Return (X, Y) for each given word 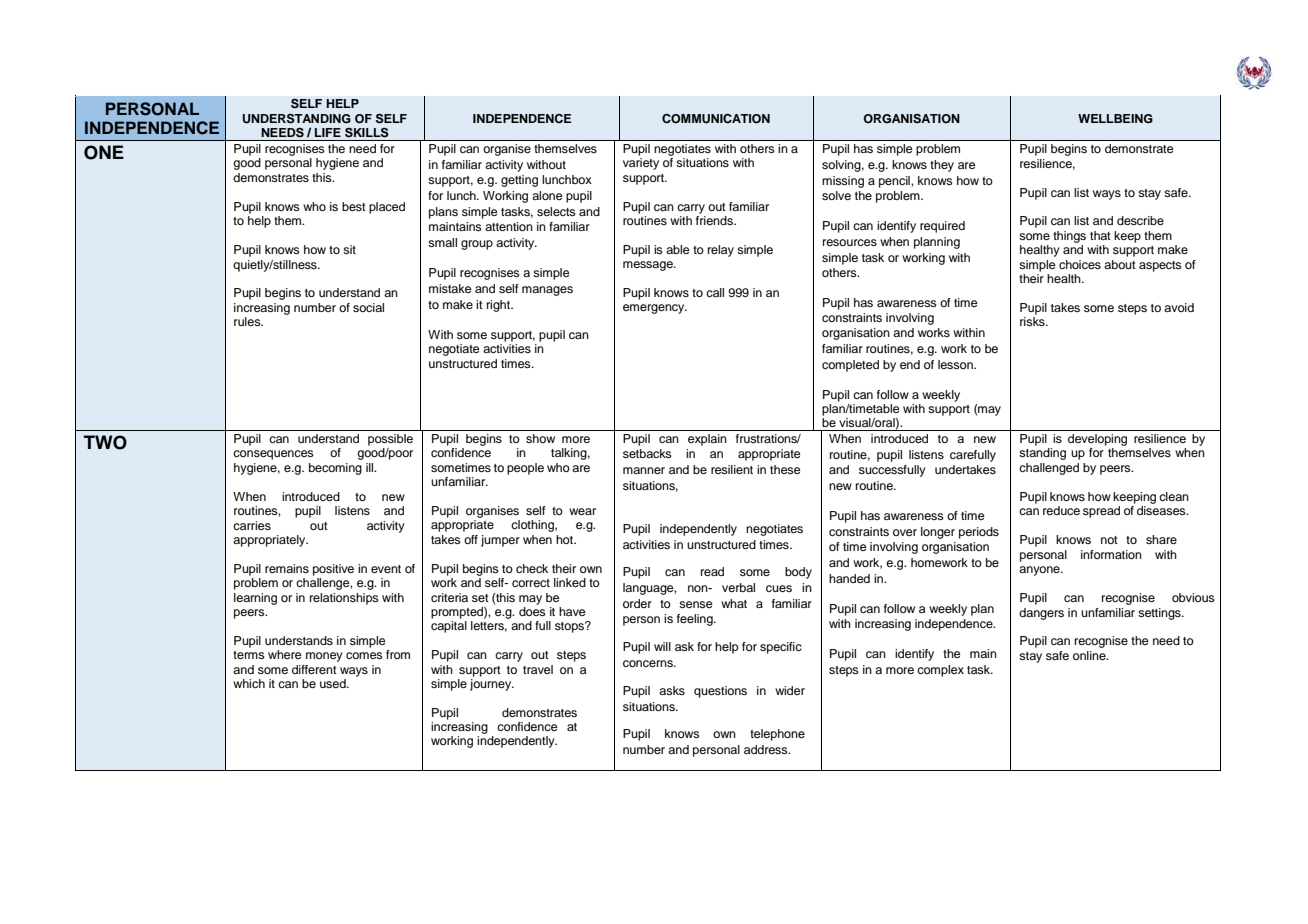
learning (255, 599)
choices (1080, 264)
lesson (956, 364)
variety (641, 164)
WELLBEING (1115, 119)
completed (850, 366)
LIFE (328, 132)
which (249, 683)
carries (252, 525)
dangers (1041, 614)
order (637, 603)
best (354, 206)
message (649, 266)
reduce (1061, 510)
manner (644, 470)
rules (248, 321)
